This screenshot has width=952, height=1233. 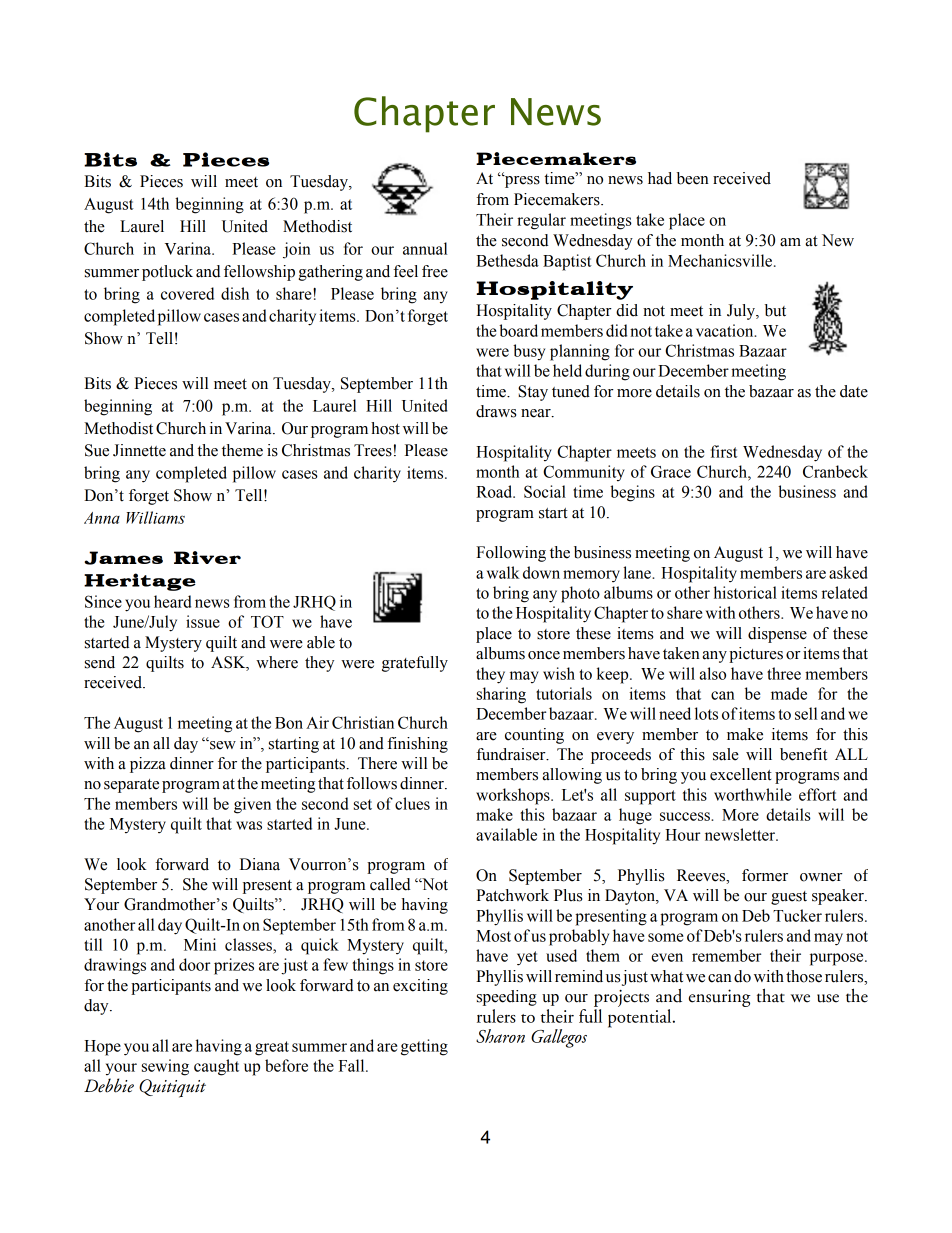 I want to click on fundraiser, so click(x=512, y=754).
